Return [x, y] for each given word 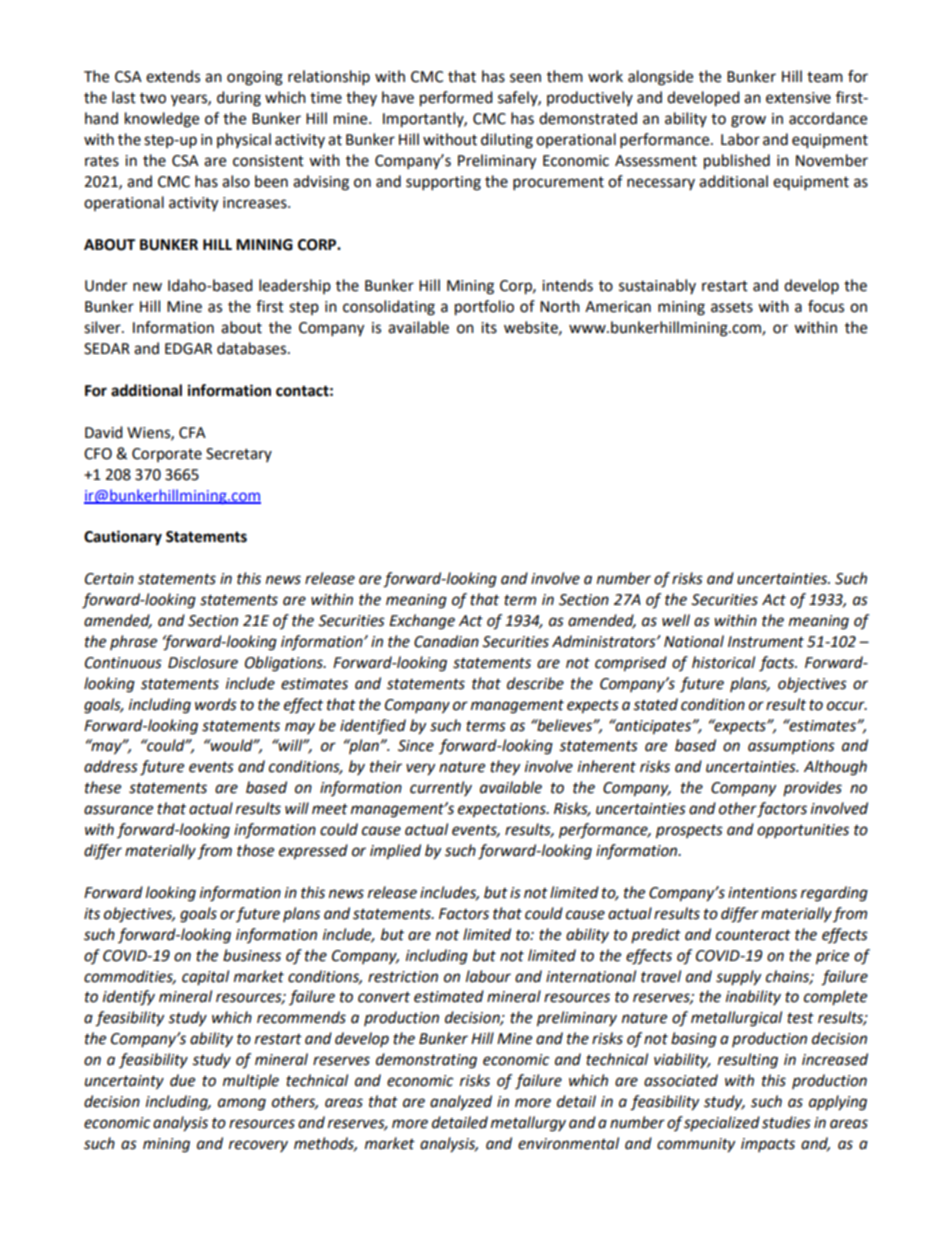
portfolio [484, 308]
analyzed [461, 1103]
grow [748, 121]
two [153, 98]
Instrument [766, 642]
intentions [762, 893]
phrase [133, 642]
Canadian [446, 641]
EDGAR [188, 349]
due [182, 1080]
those [255, 850]
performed [456, 99]
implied [395, 852]
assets [732, 307]
